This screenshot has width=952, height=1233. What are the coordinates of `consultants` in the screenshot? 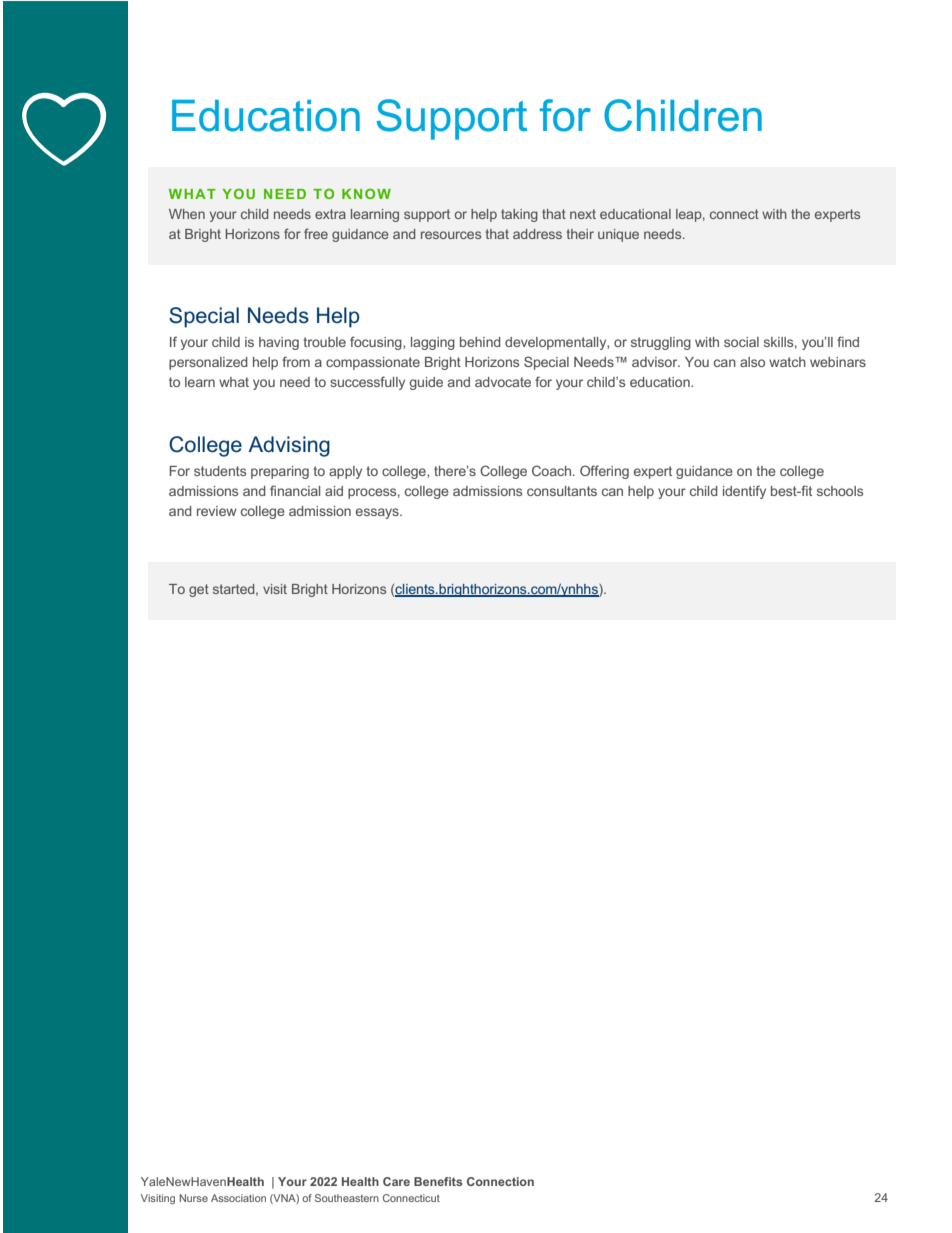 It's located at (562, 491).
